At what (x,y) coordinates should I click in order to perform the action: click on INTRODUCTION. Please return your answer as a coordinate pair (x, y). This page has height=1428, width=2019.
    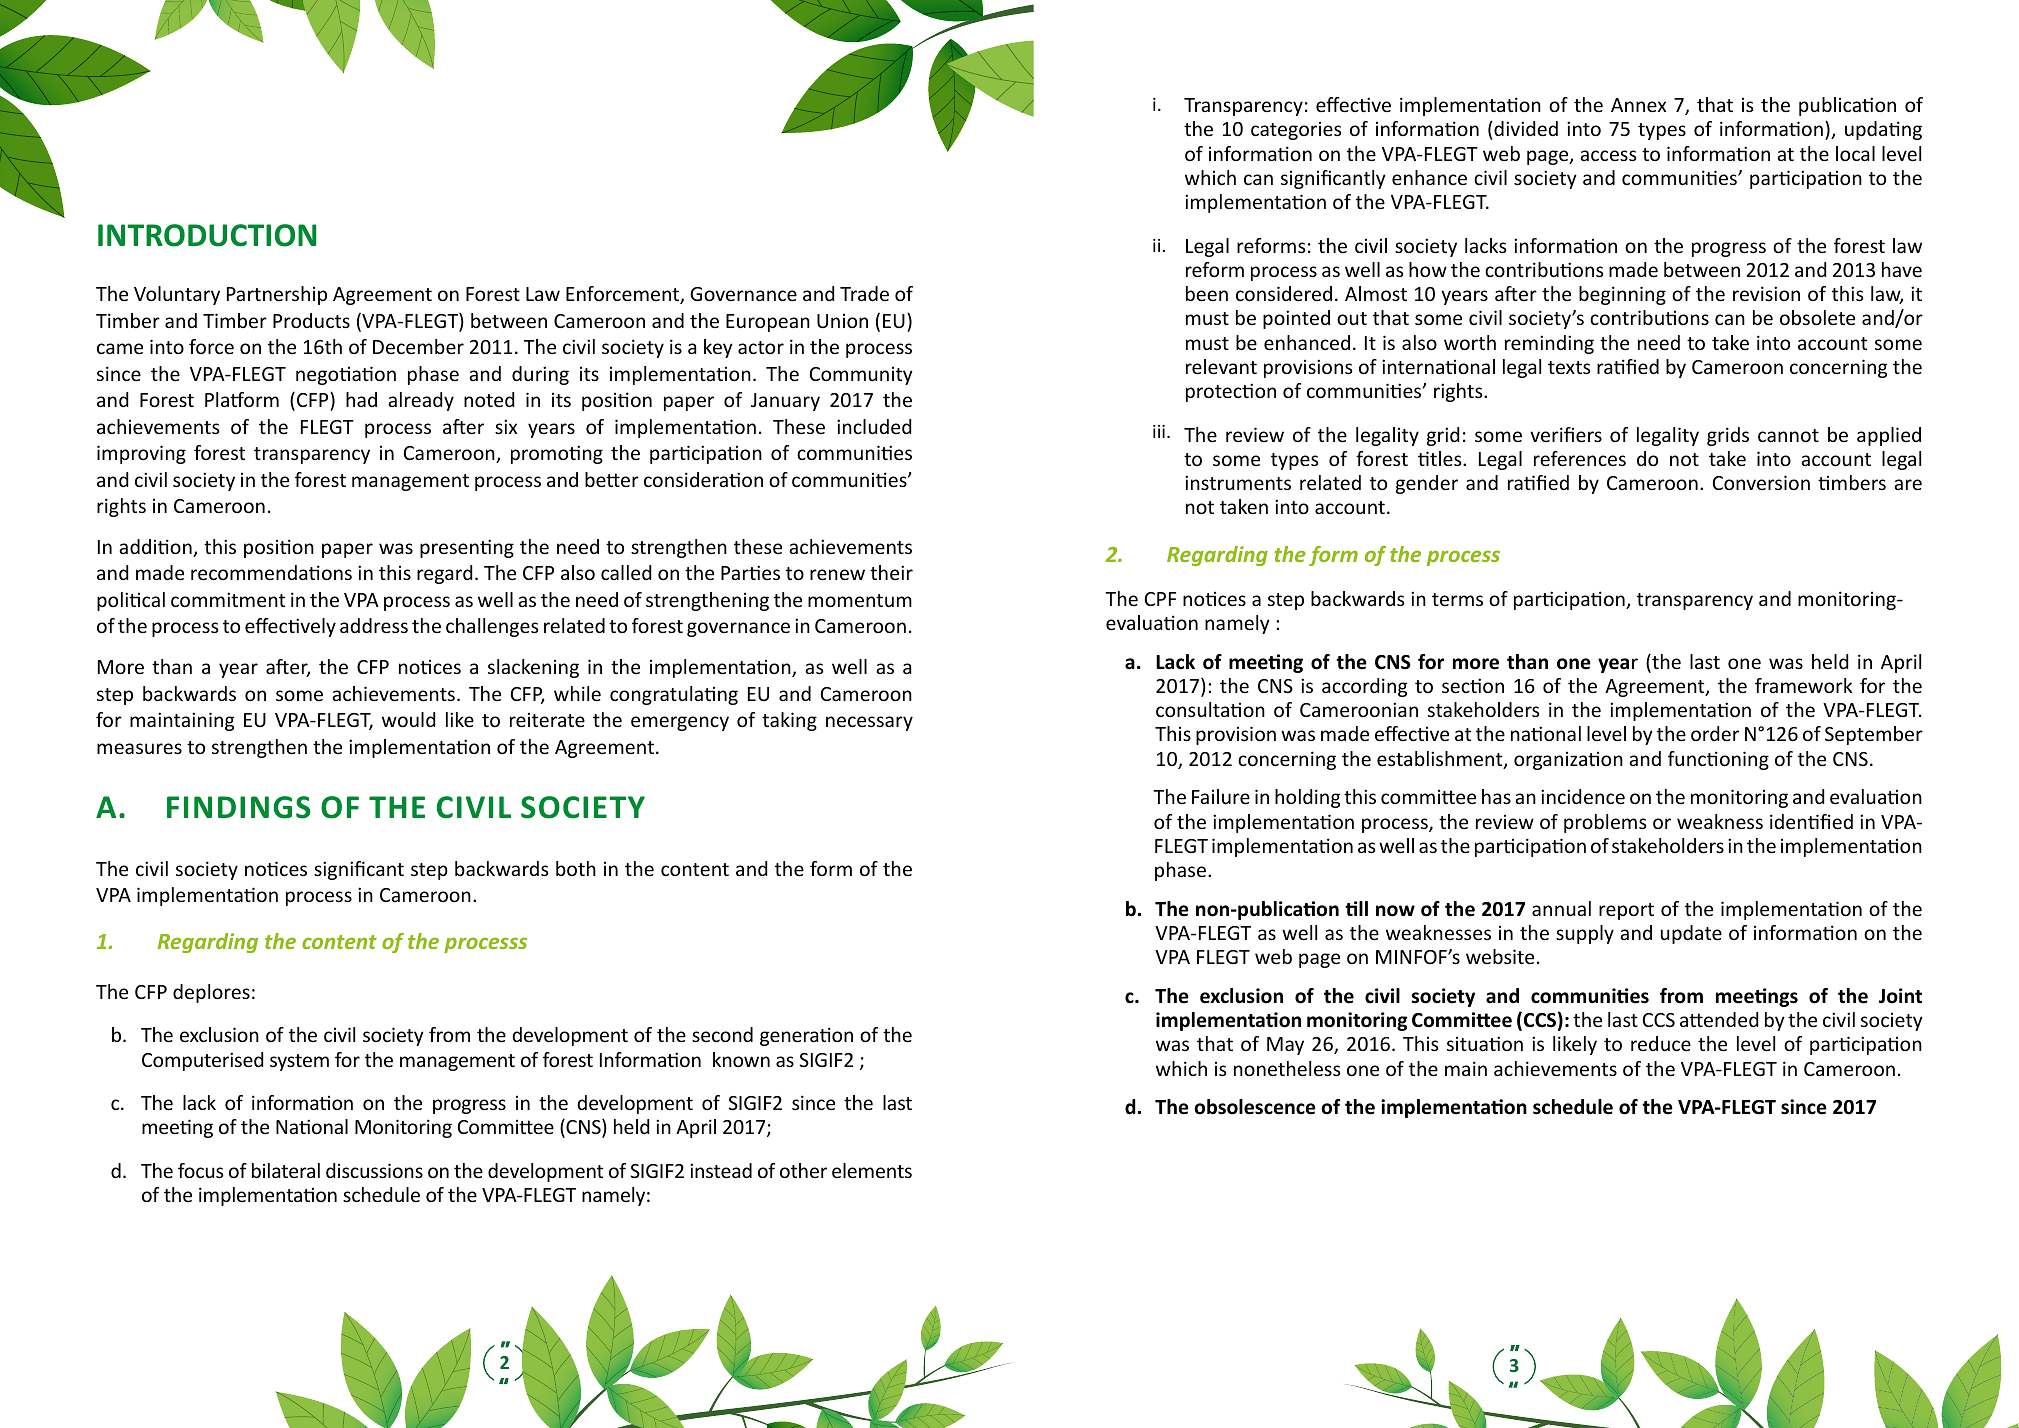
    Looking at the image, I should click on (207, 235).
